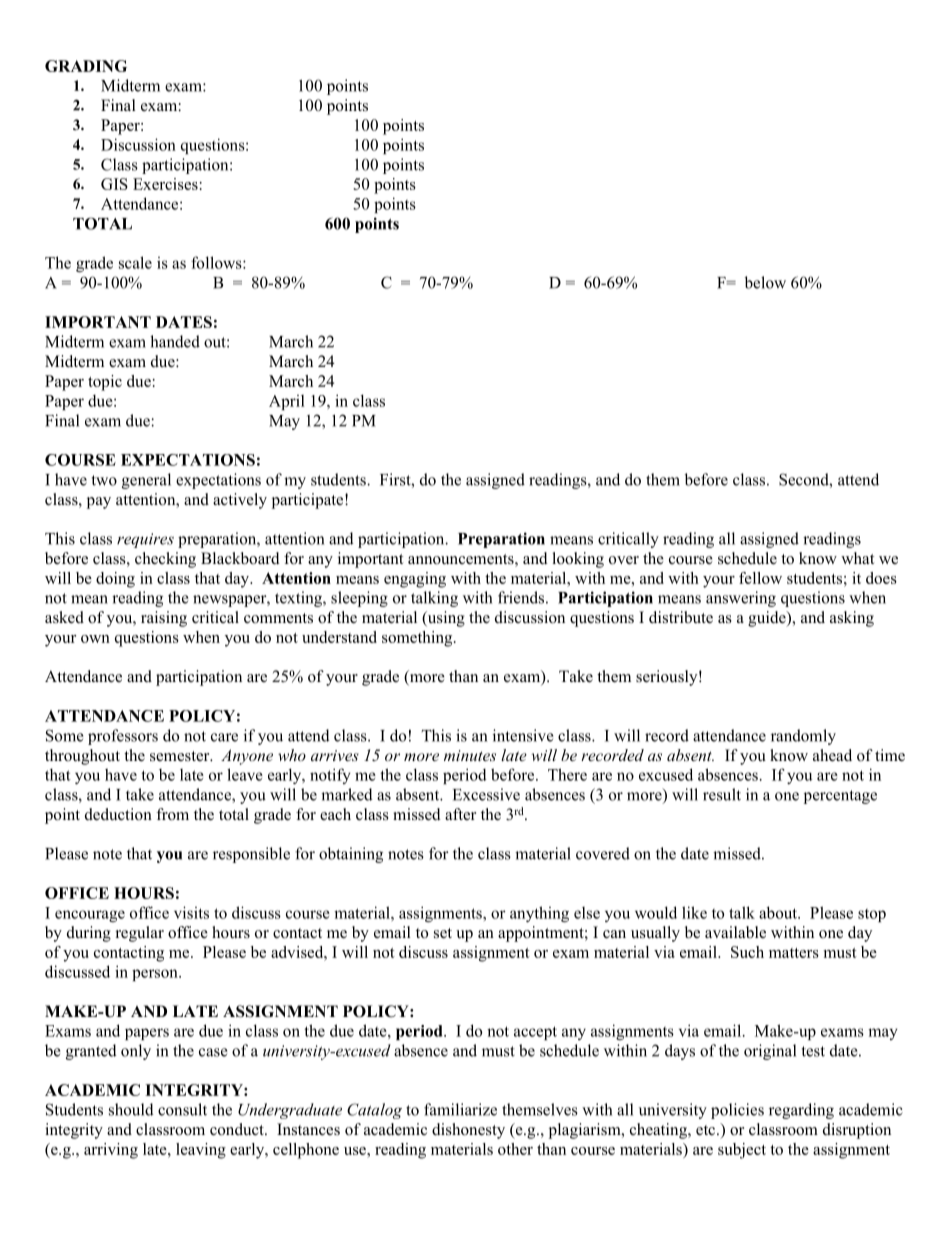 This image has height=1233, width=952. I want to click on consult, so click(182, 1109).
